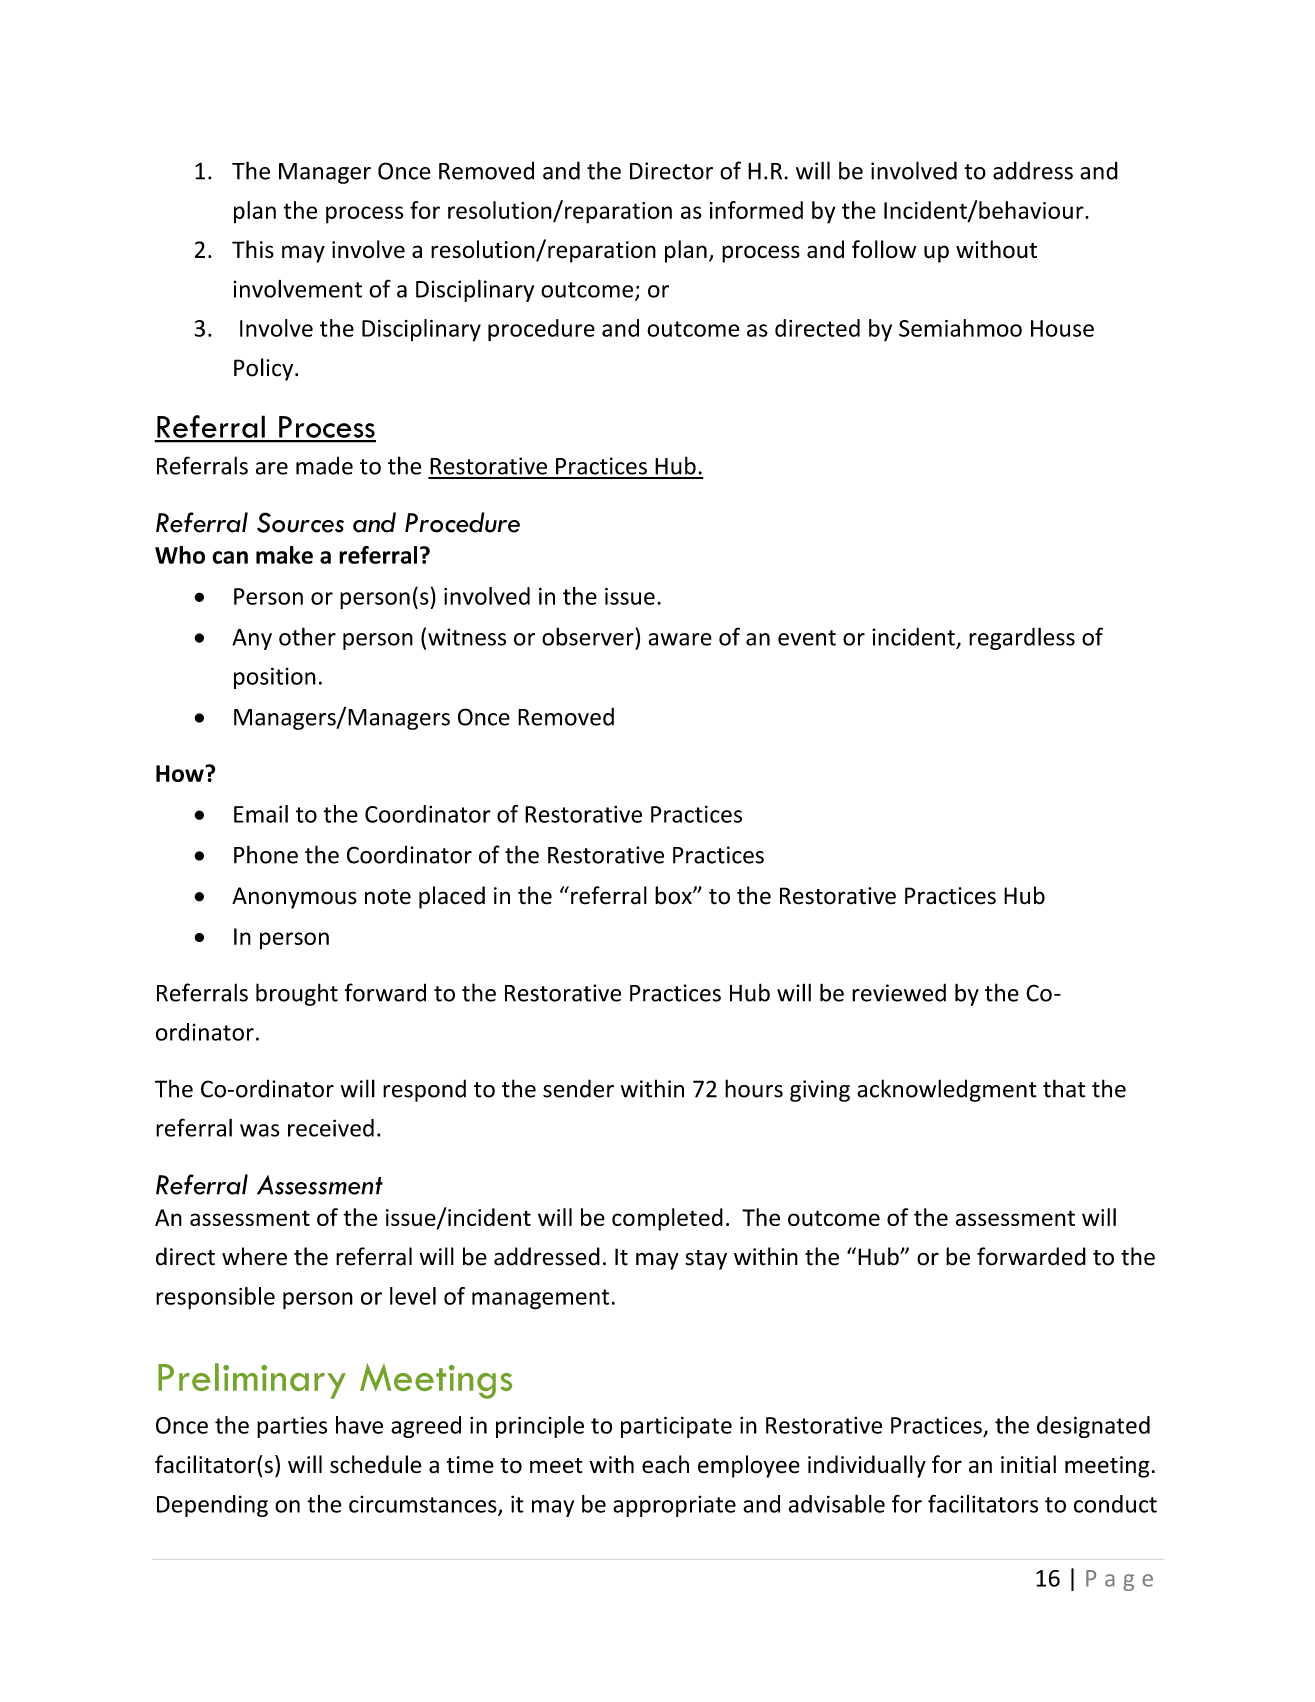 This screenshot has height=1702, width=1315. What do you see at coordinates (578, 1088) in the screenshot?
I see `sender` at bounding box center [578, 1088].
